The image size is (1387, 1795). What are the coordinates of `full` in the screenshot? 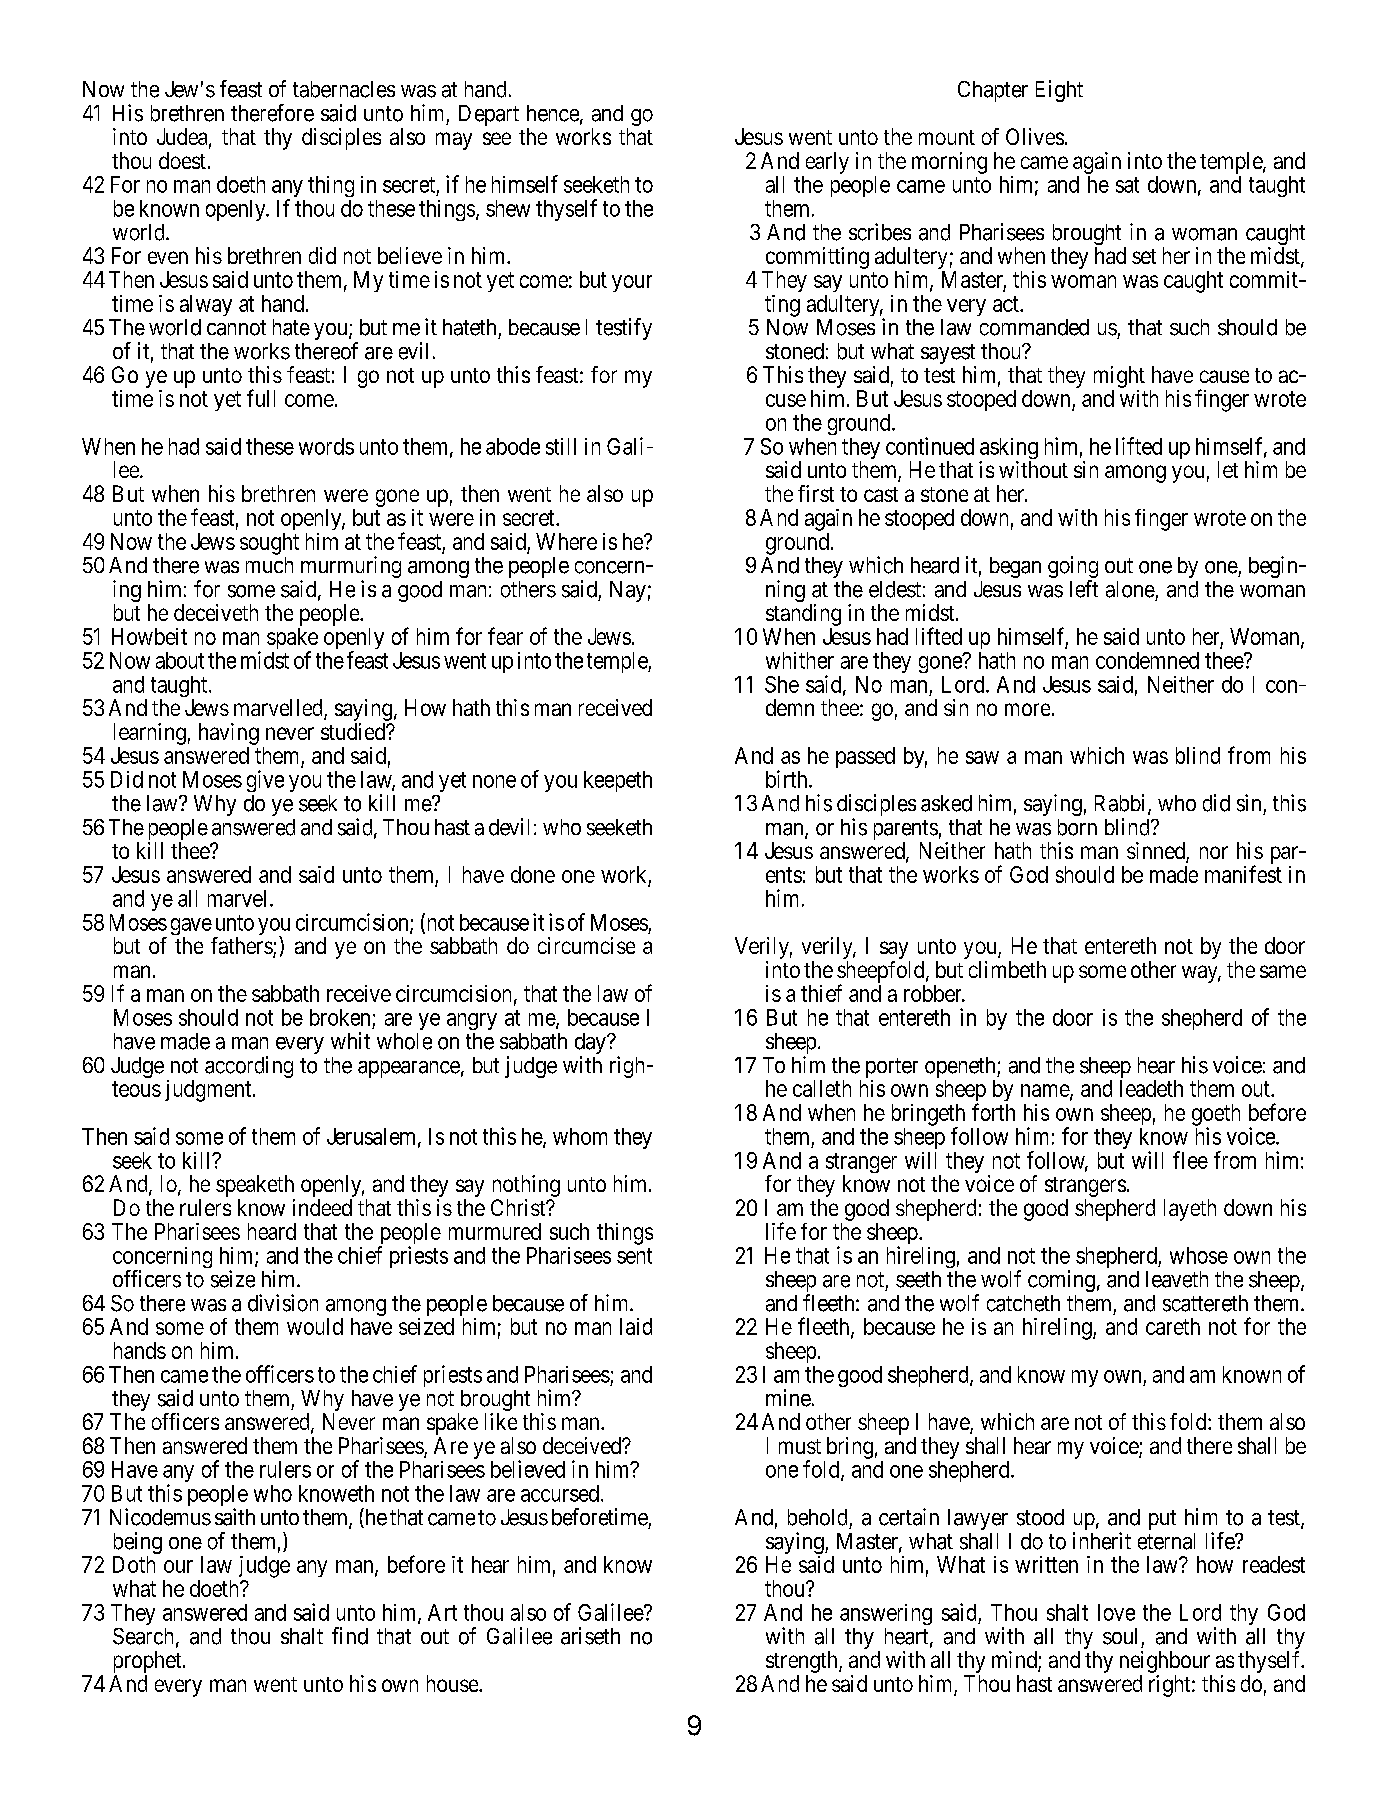 It's located at (261, 398).
